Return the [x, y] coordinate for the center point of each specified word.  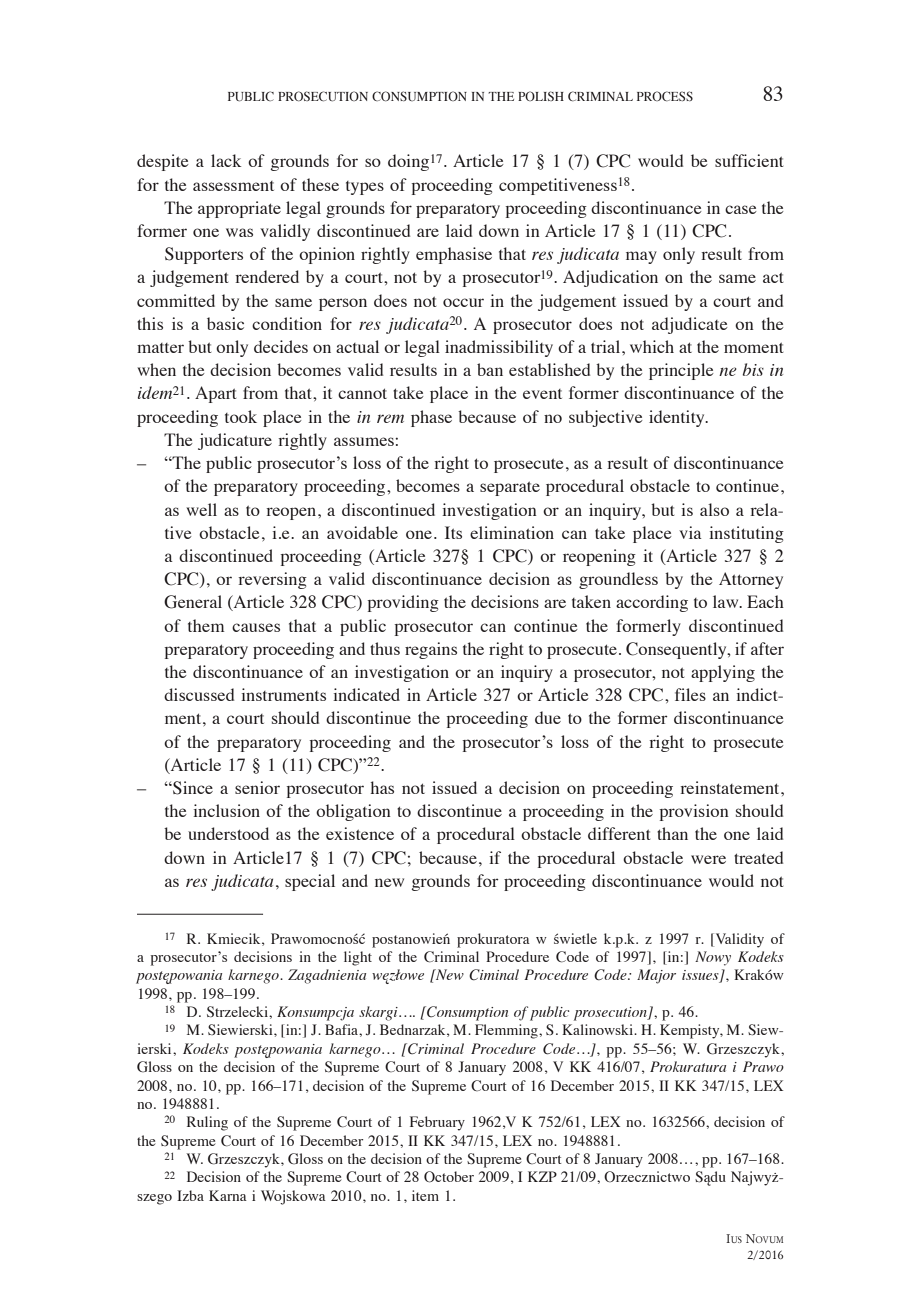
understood [228, 833]
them [206, 625]
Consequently [677, 650]
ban [490, 369]
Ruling [207, 1123]
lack [226, 160]
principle [681, 371]
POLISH [541, 96]
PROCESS [665, 96]
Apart [216, 394]
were [708, 859]
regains [431, 650]
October [449, 1177]
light [358, 958]
